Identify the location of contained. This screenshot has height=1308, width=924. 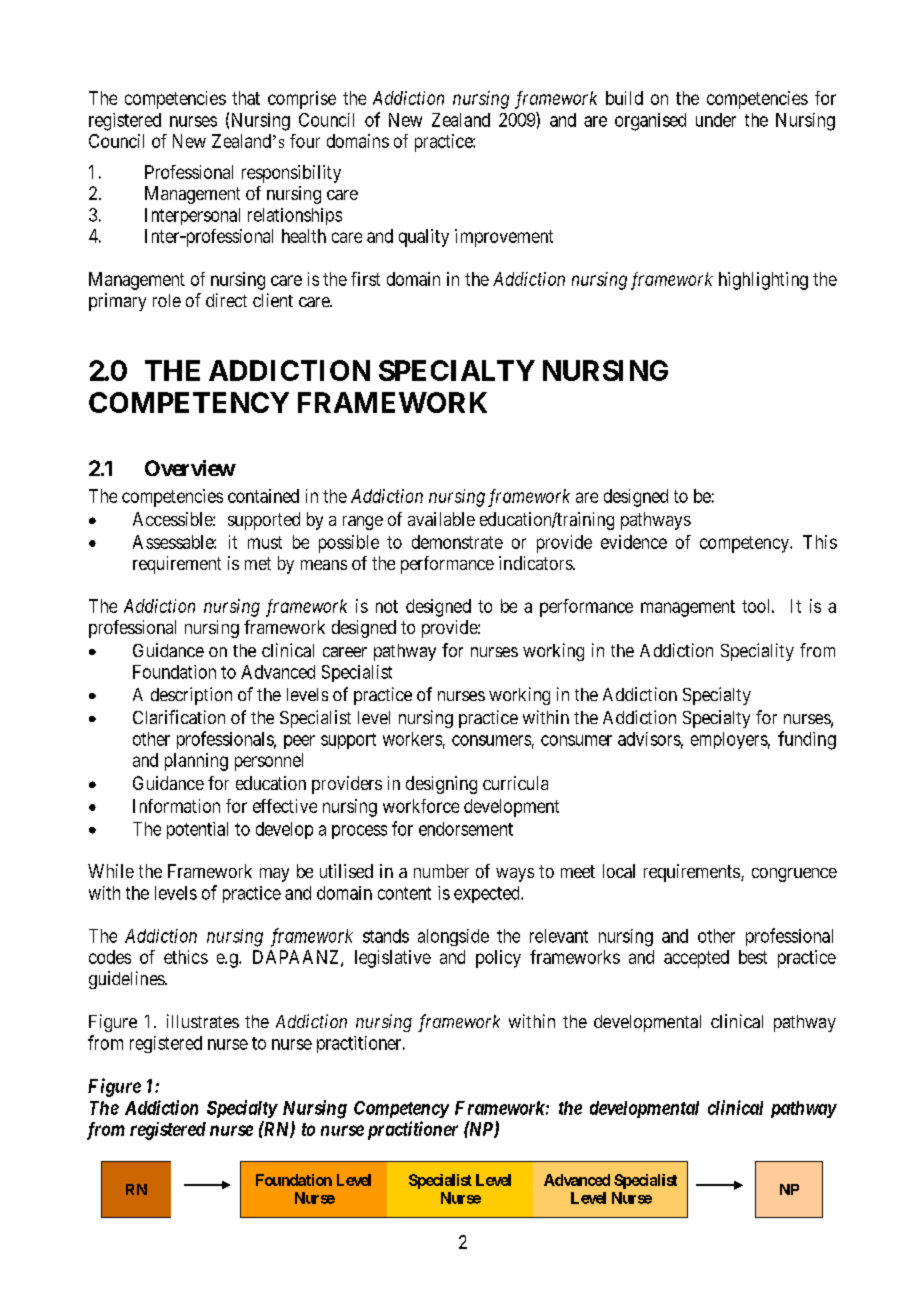
(263, 496).
